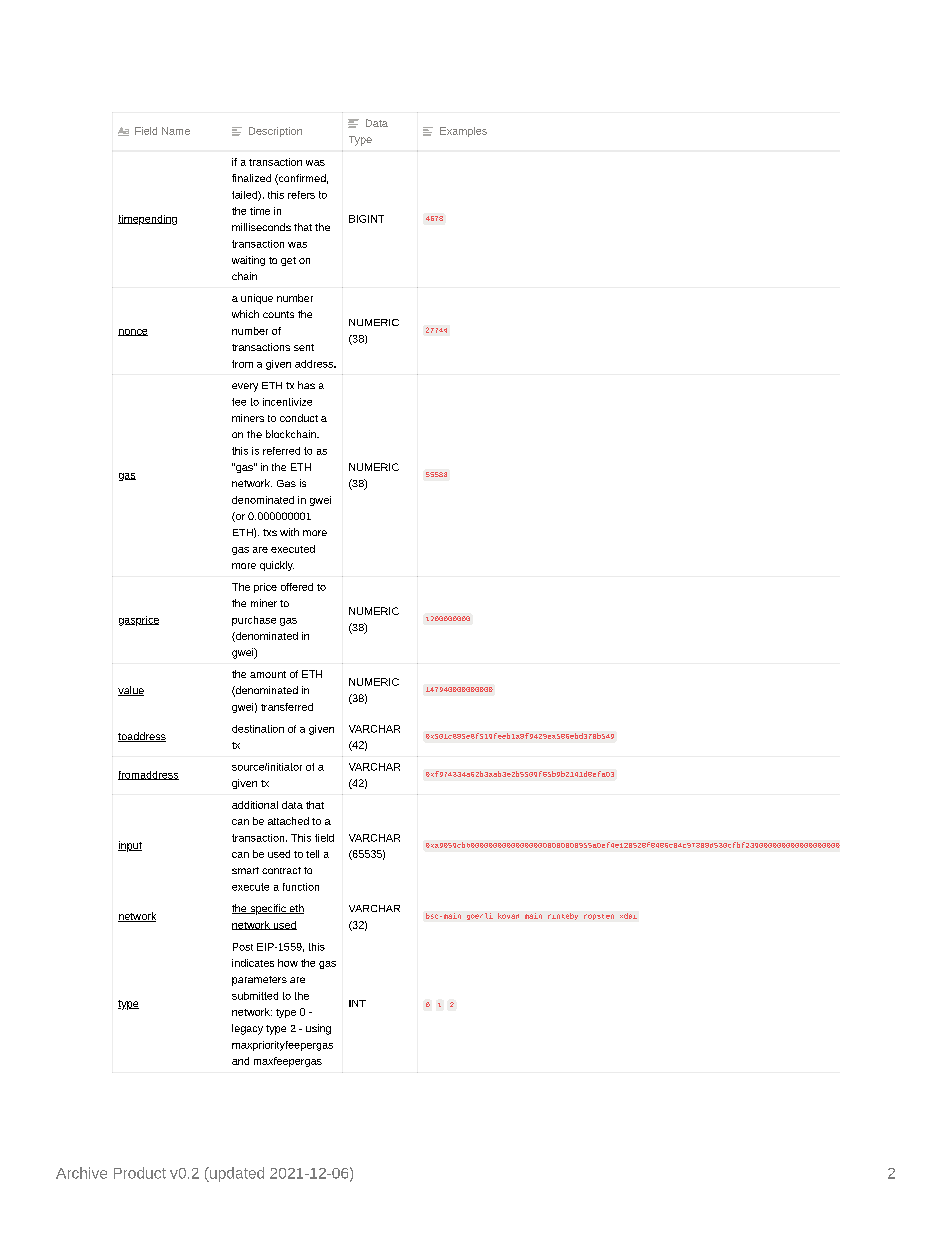  I want to click on Examples, so click(463, 132).
